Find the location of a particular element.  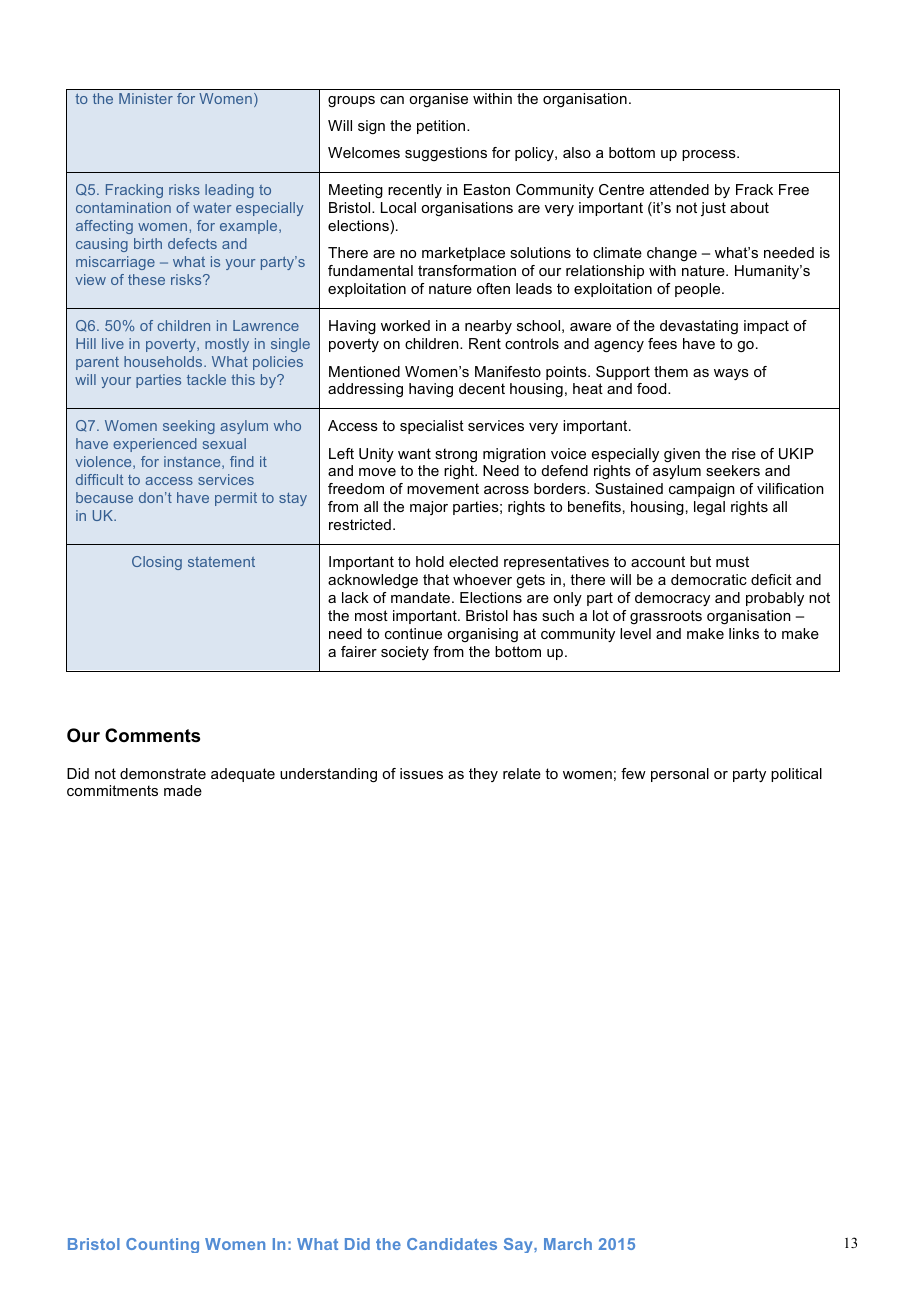

petition is located at coordinates (442, 127).
